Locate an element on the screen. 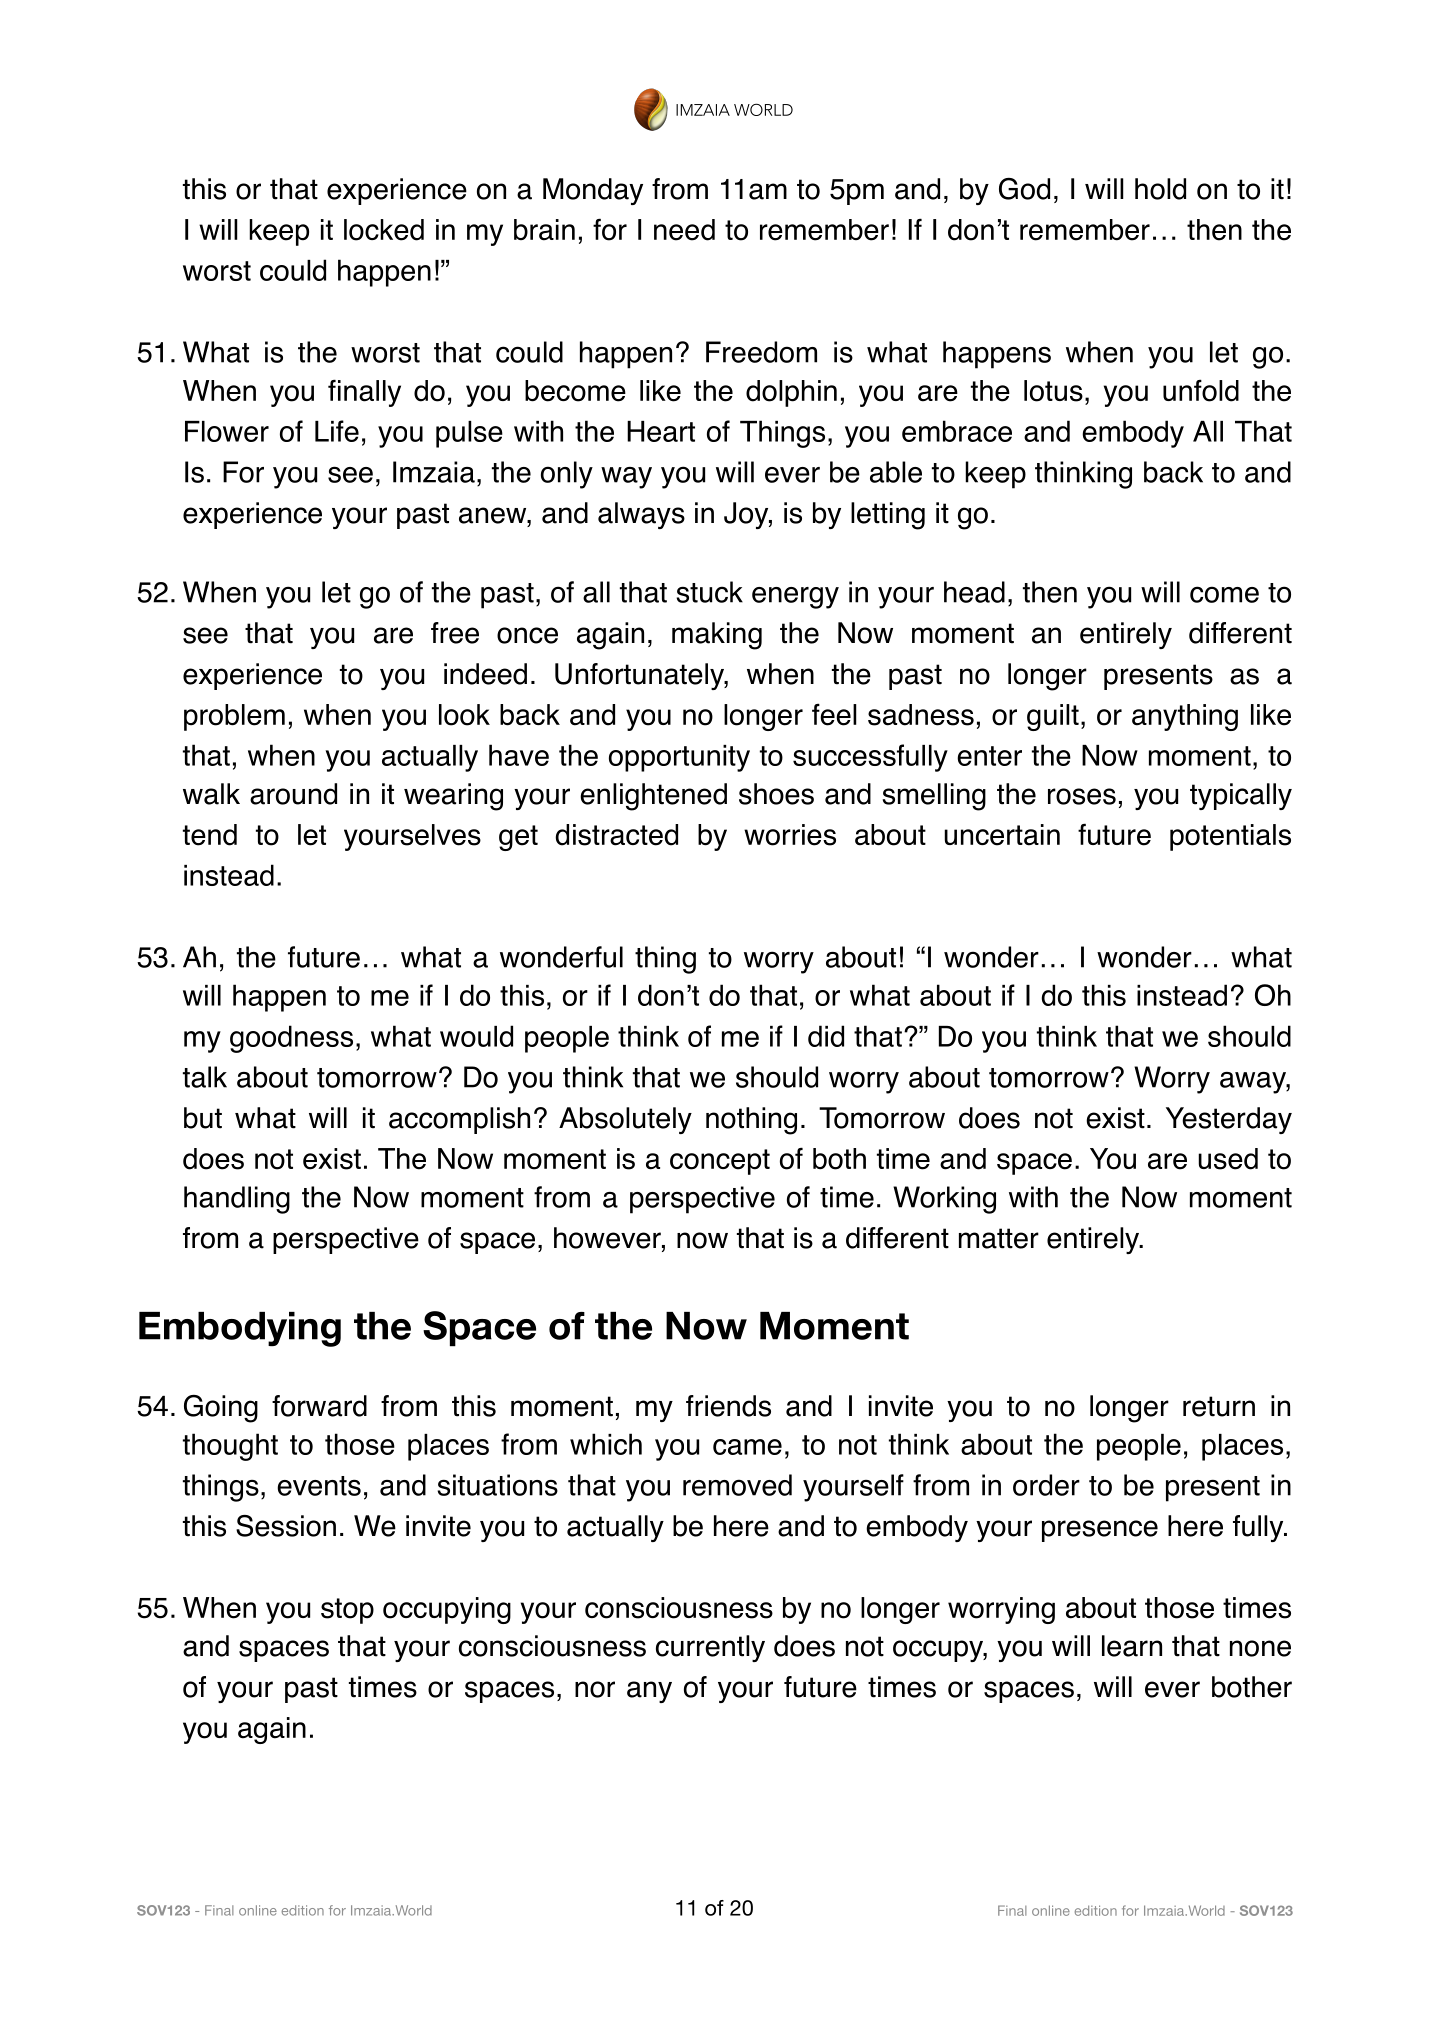 The height and width of the screenshot is (2021, 1429). friends is located at coordinates (728, 1406).
